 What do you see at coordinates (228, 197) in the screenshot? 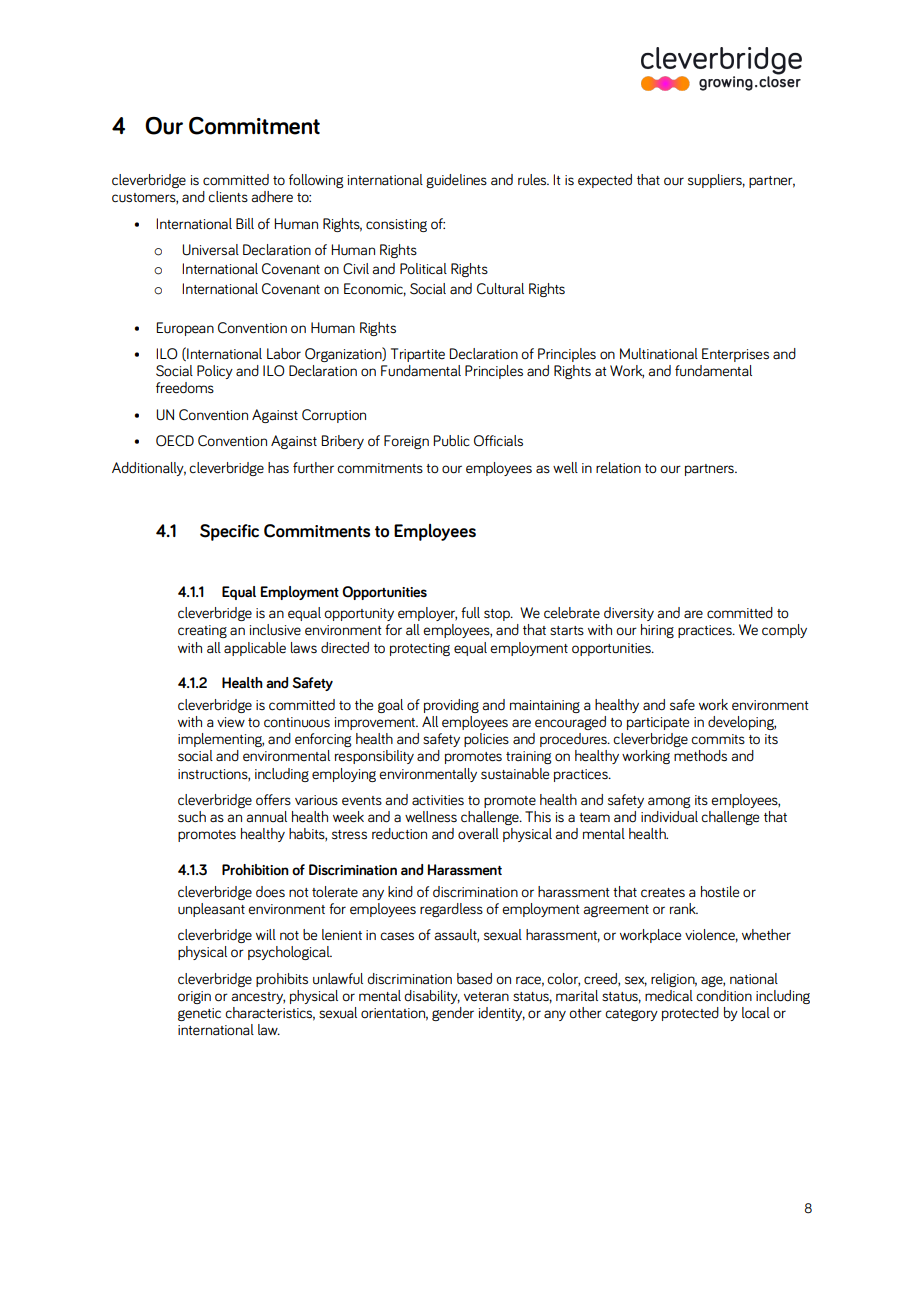
I see `clients` at bounding box center [228, 197].
